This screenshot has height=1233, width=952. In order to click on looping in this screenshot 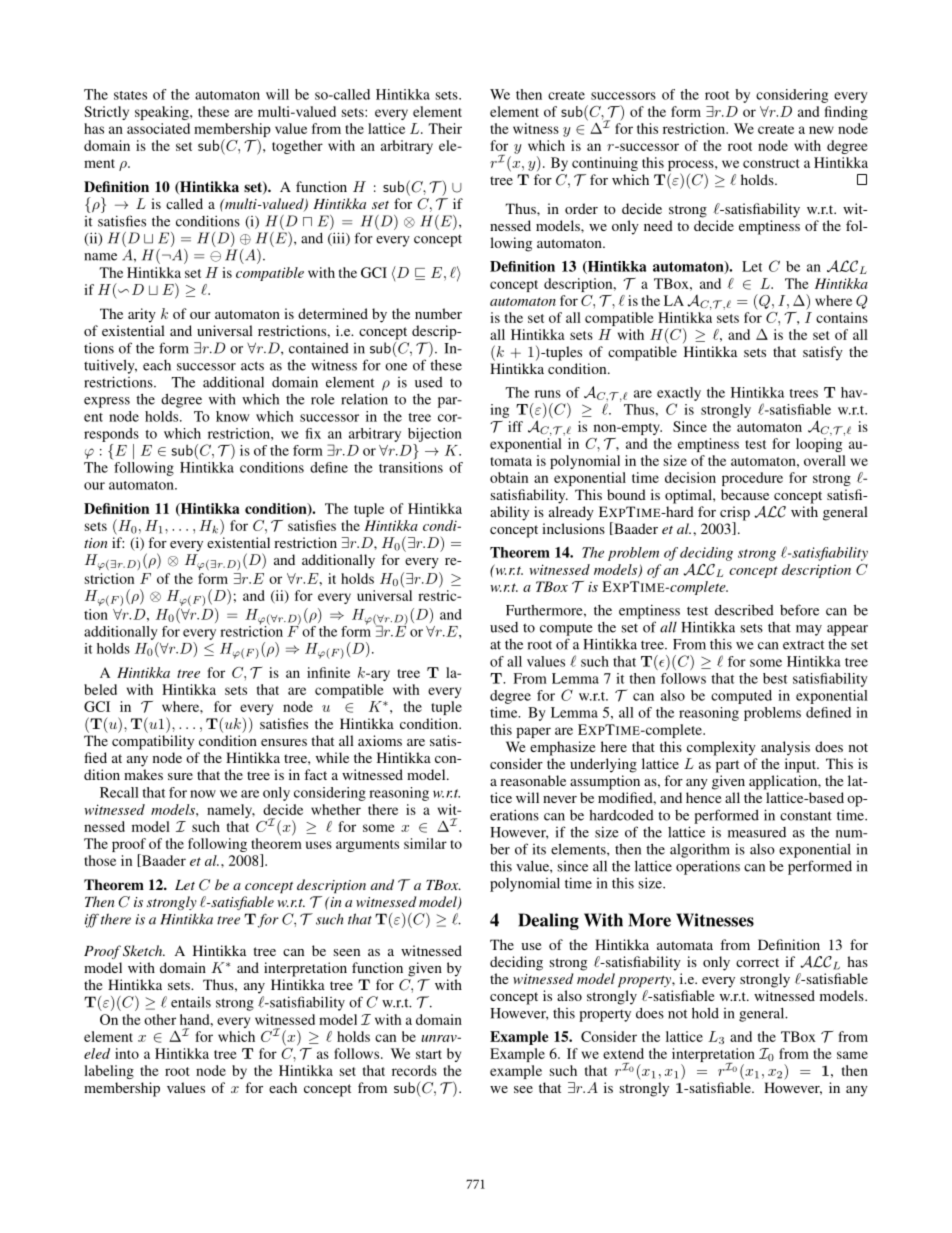, I will do `click(819, 445)`.
